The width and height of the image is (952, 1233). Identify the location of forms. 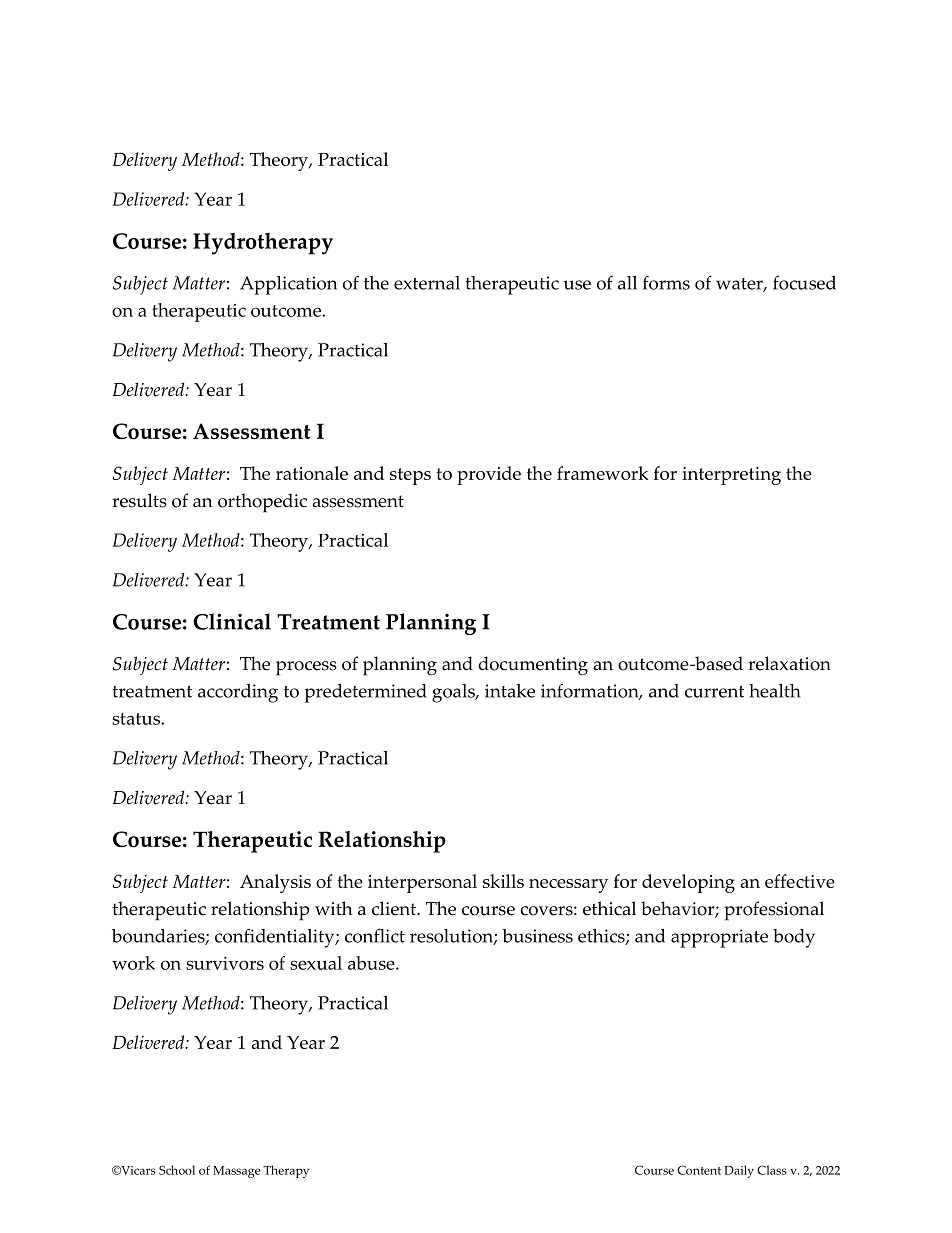
(666, 282).
